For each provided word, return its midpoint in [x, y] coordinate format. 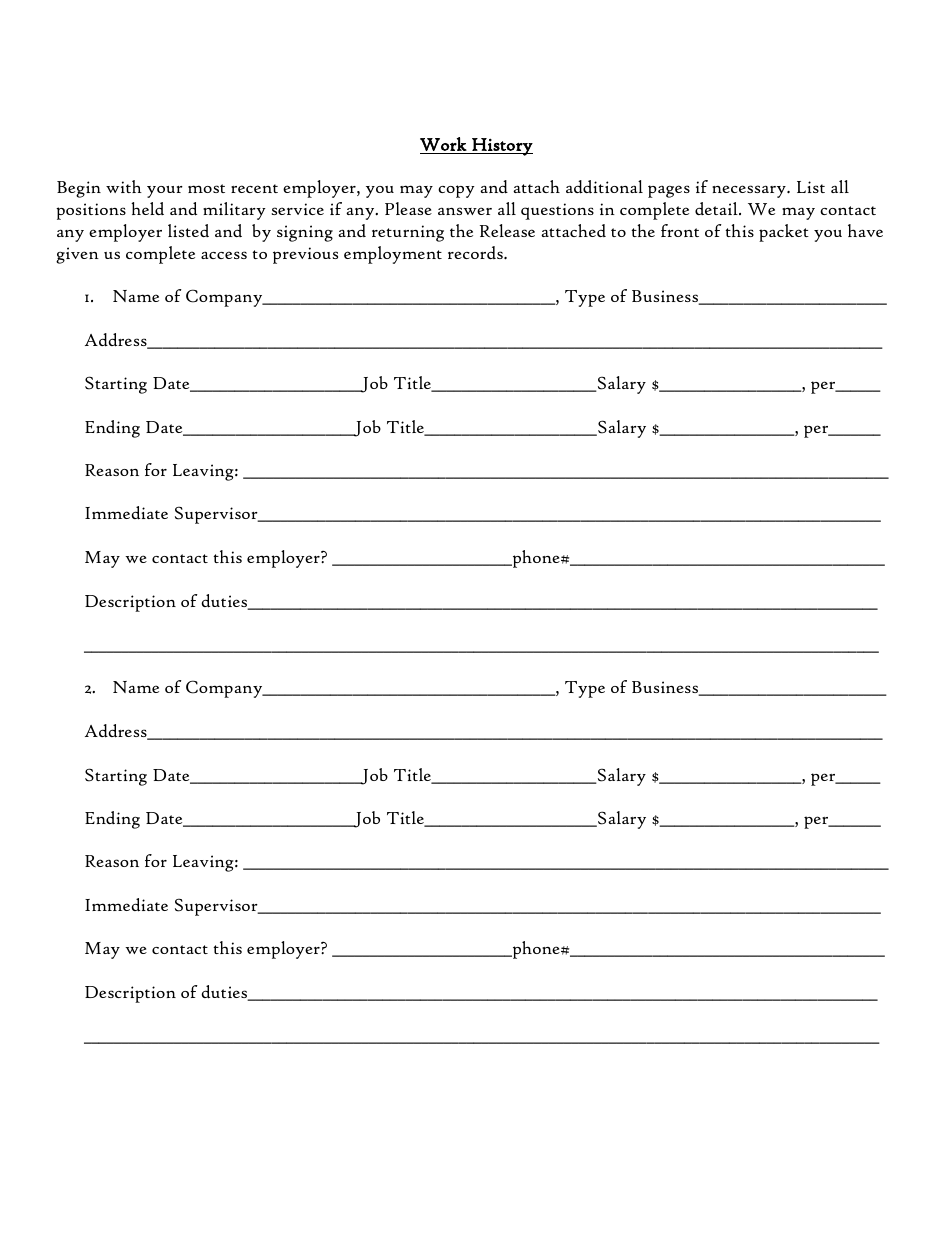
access [224, 255]
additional [604, 187]
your [165, 192]
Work [443, 144]
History [501, 147]
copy [456, 191]
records [476, 252]
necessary [750, 191]
